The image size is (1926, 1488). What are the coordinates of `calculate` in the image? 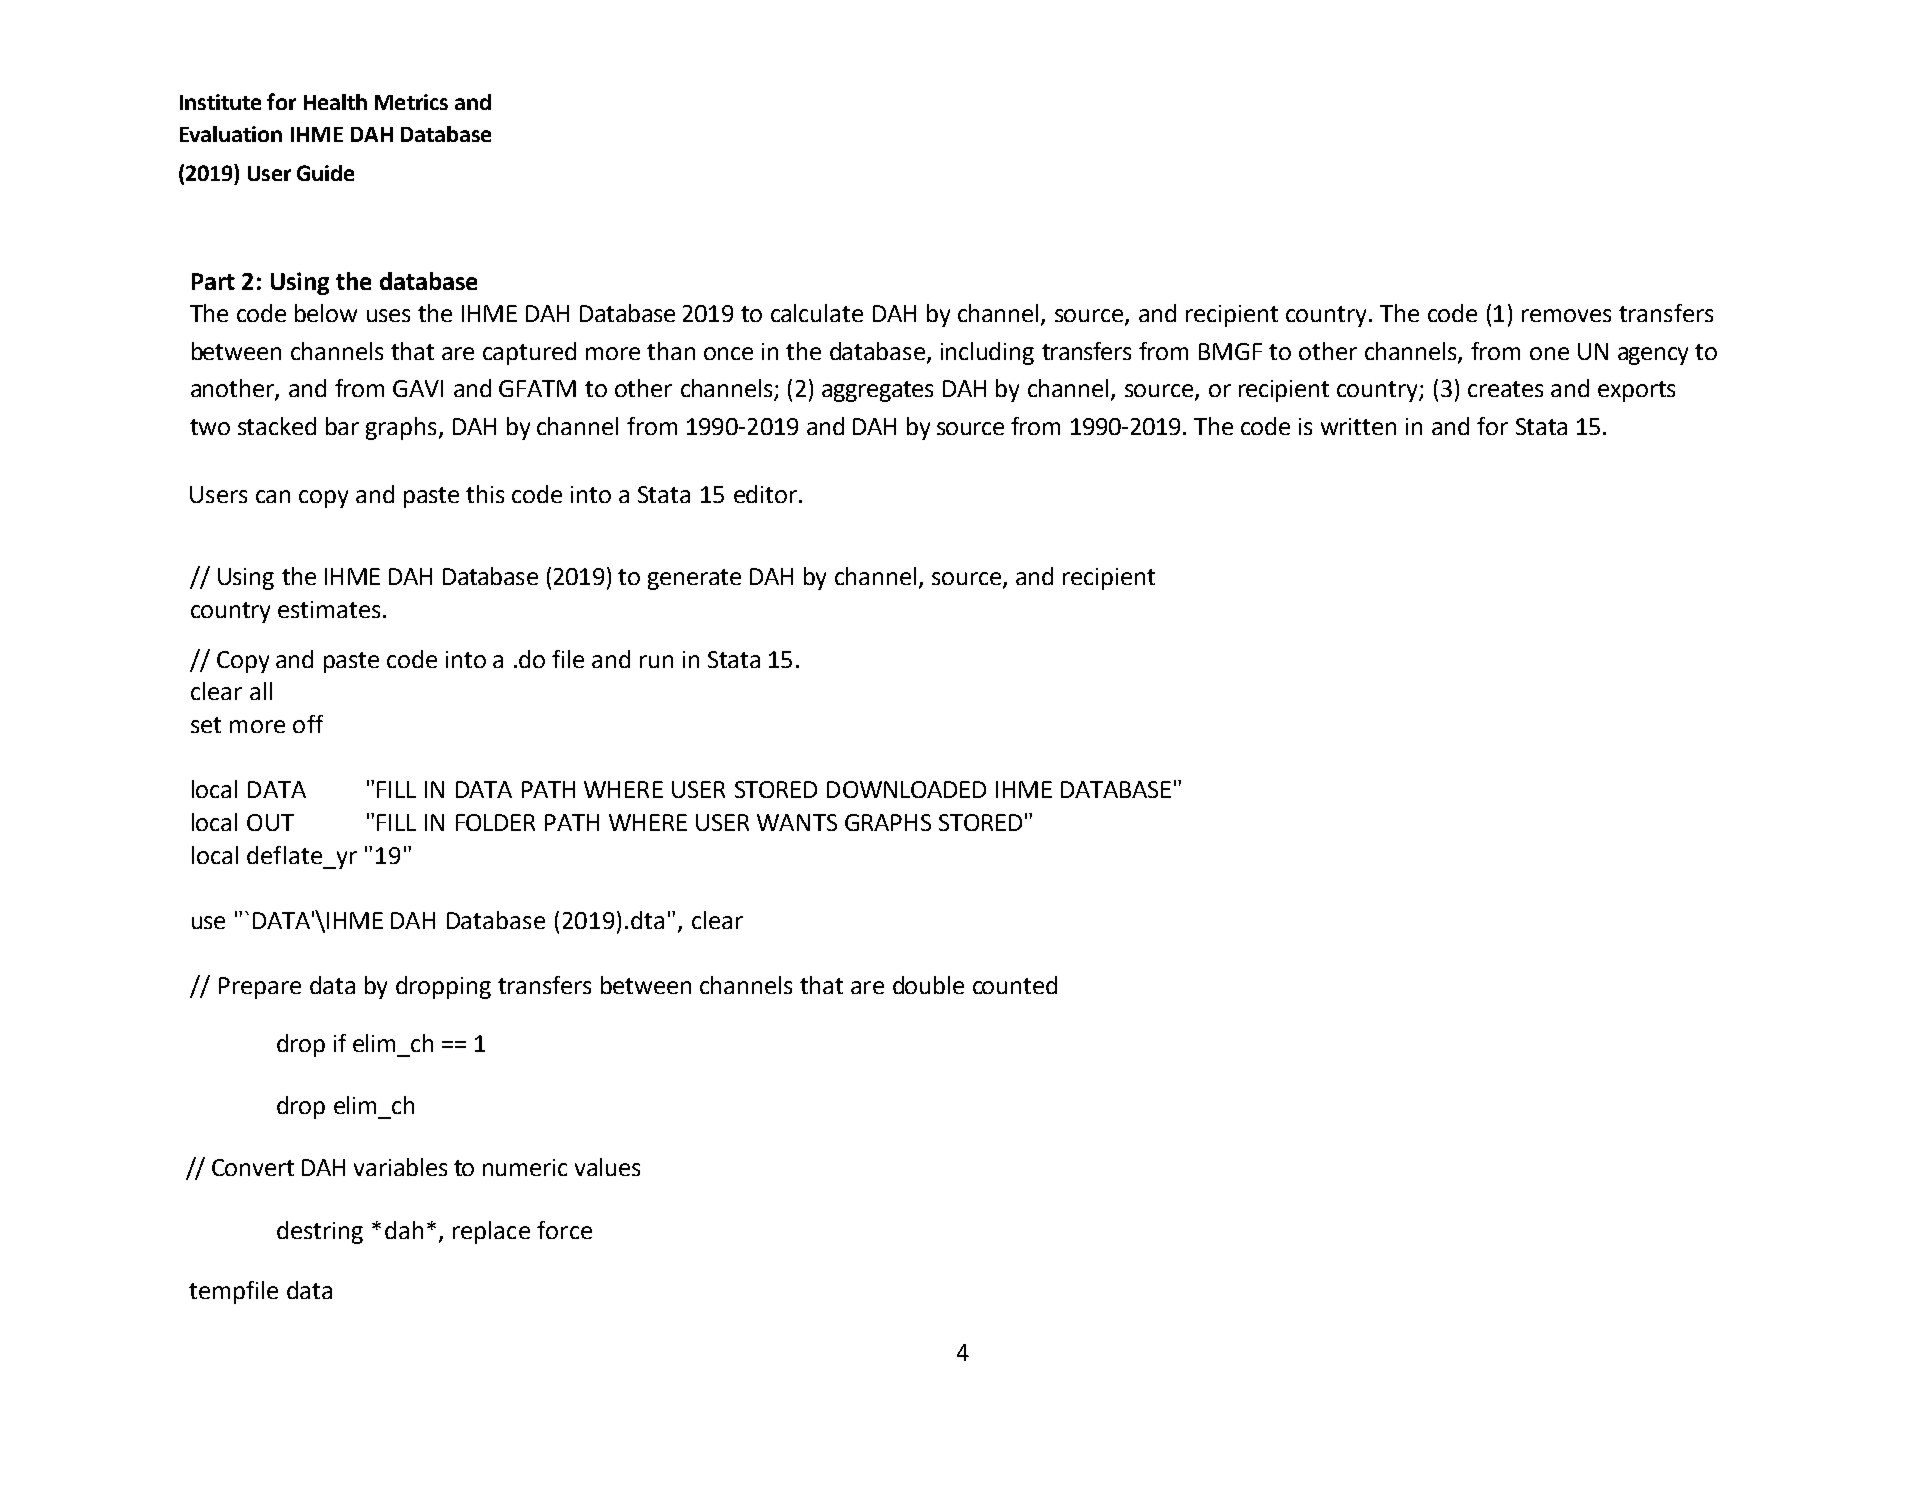 It's located at (817, 313).
